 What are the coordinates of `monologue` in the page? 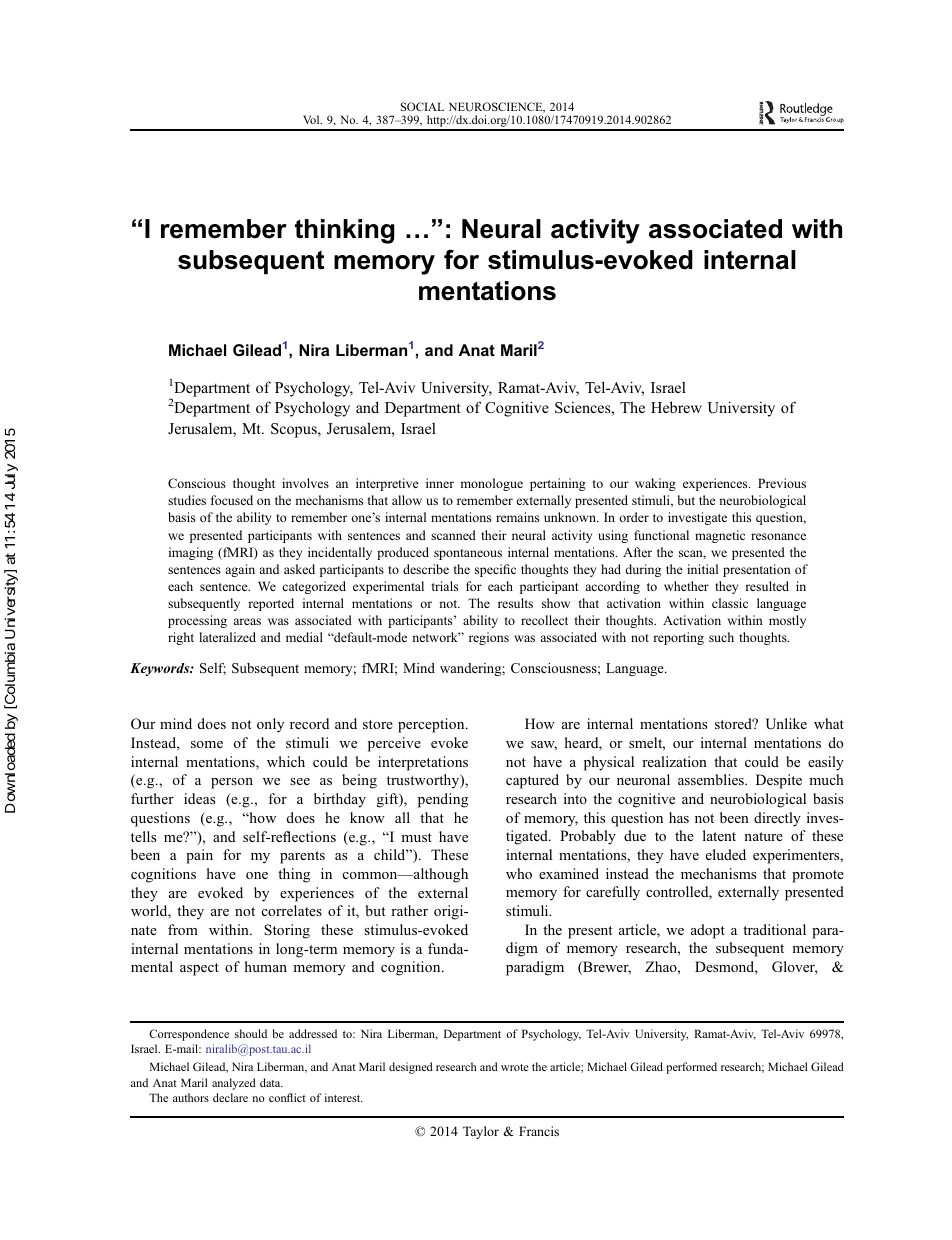 It's located at (491, 484).
